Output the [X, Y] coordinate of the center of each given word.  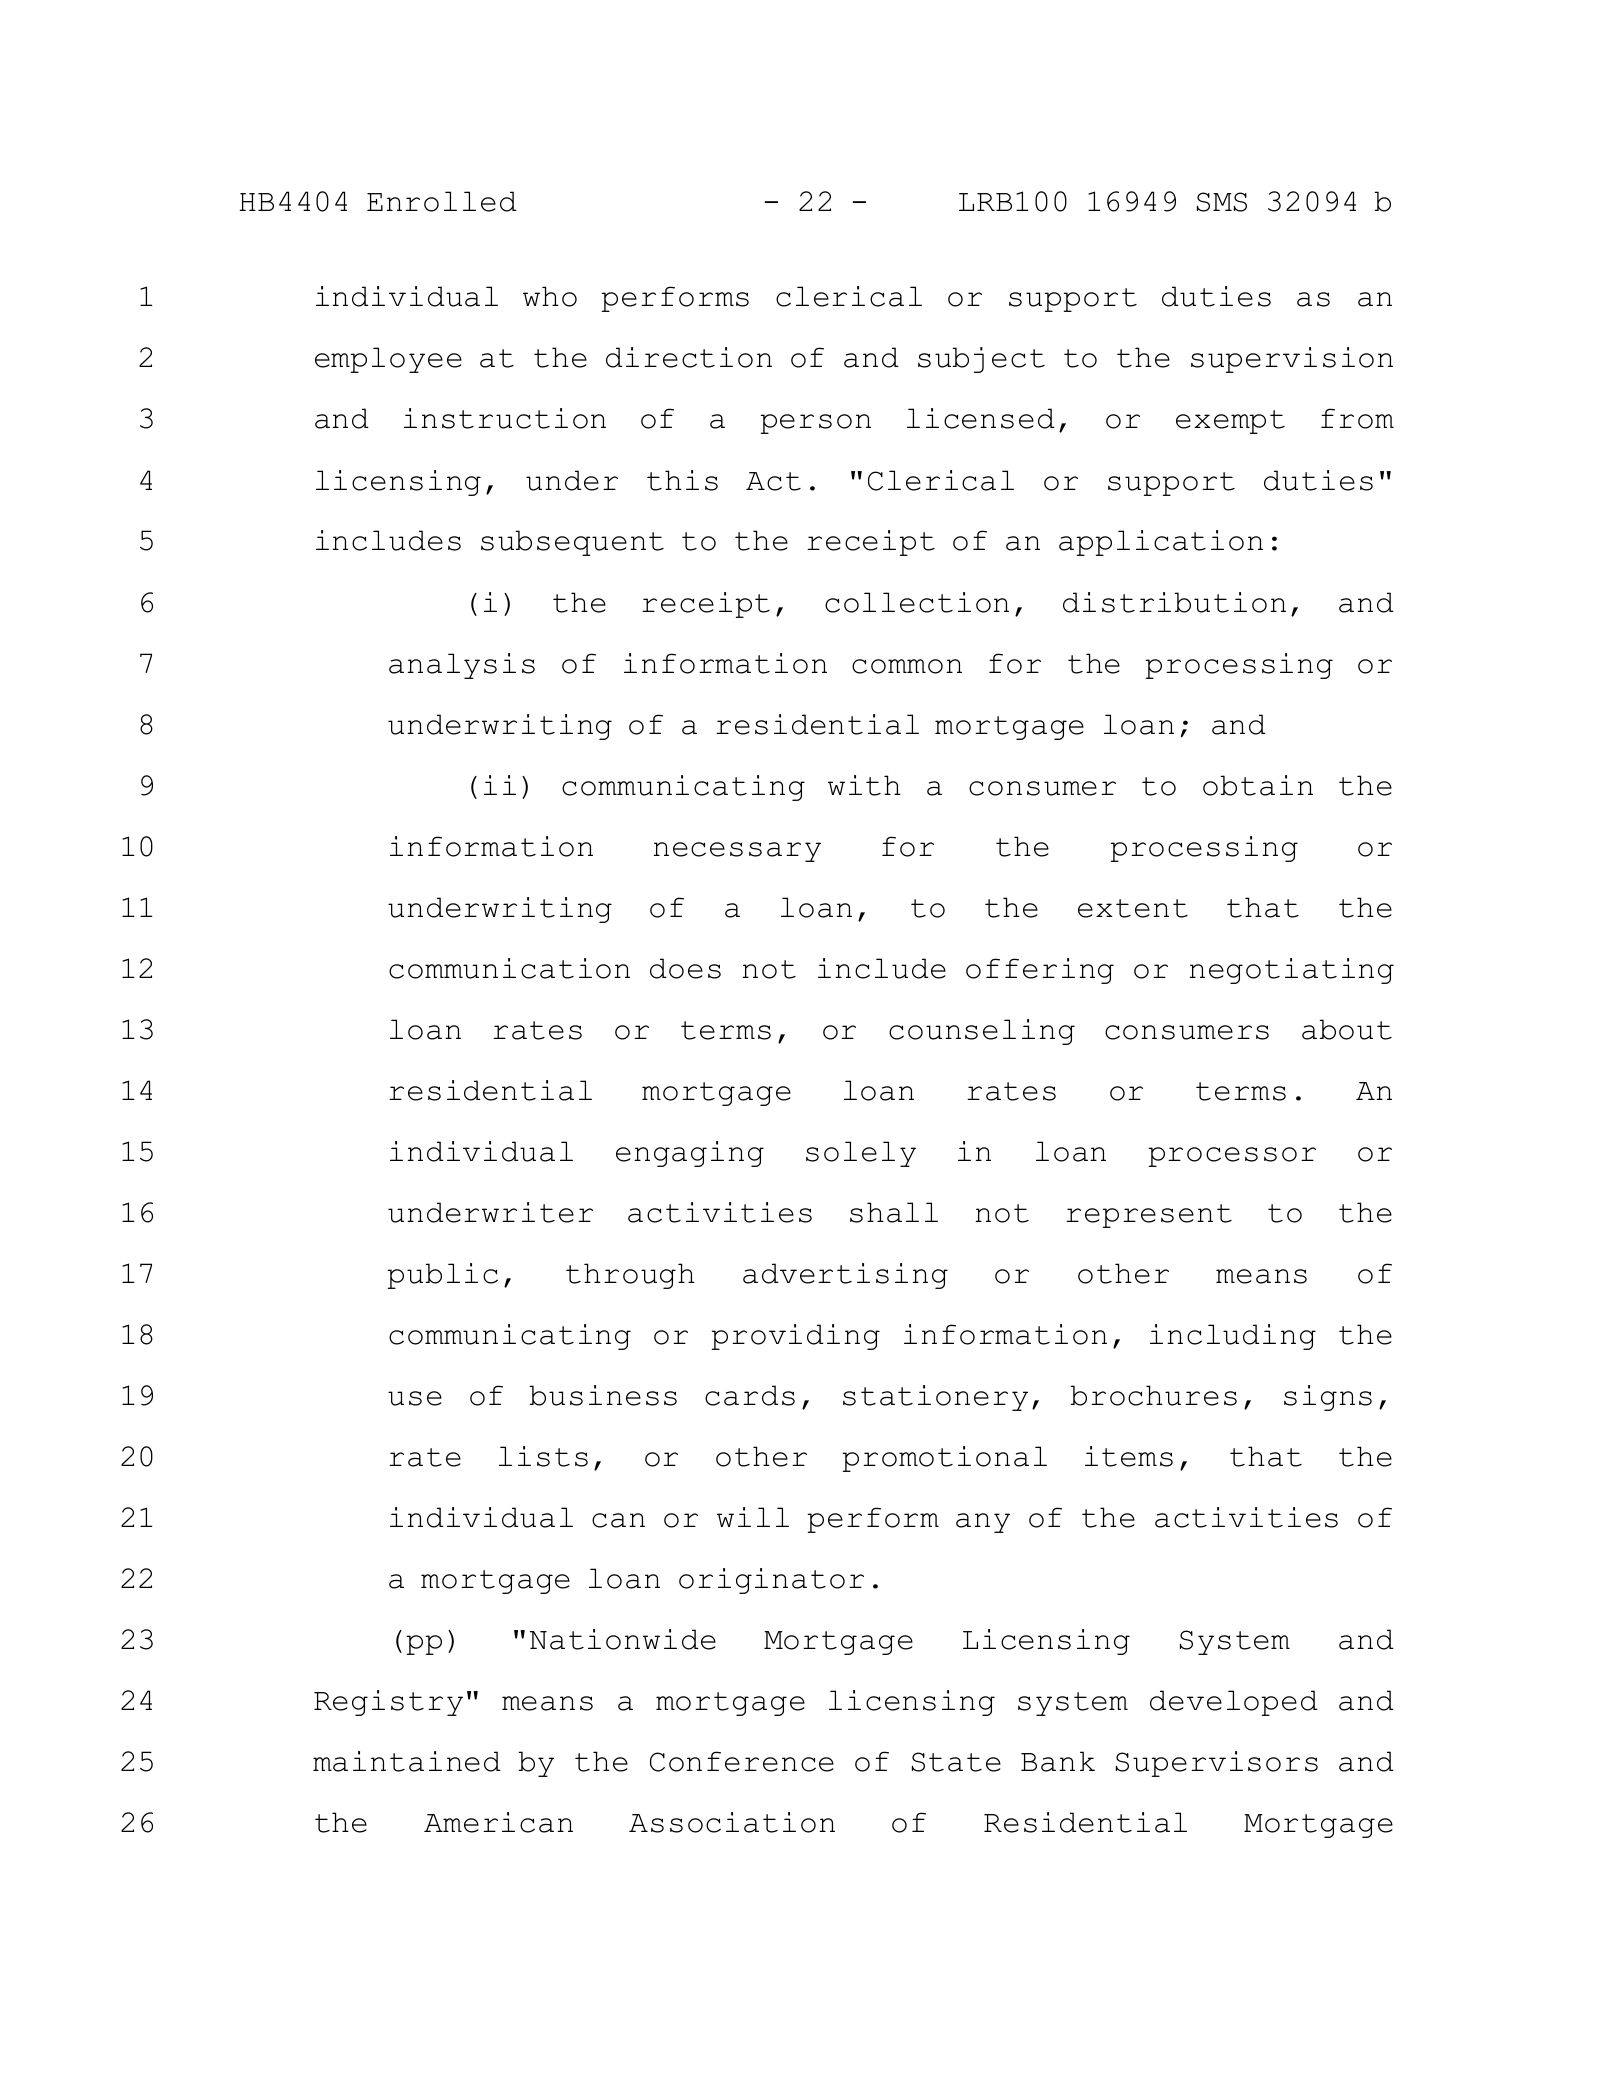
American [498, 1822]
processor [1232, 1157]
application [1161, 543]
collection [917, 602]
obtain [1258, 785]
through [630, 1276]
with [864, 785]
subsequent [572, 543]
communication [509, 968]
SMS [1222, 202]
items [1129, 1456]
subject [981, 360]
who [550, 296]
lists [543, 1456]
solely [861, 1154]
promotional [945, 1459]
